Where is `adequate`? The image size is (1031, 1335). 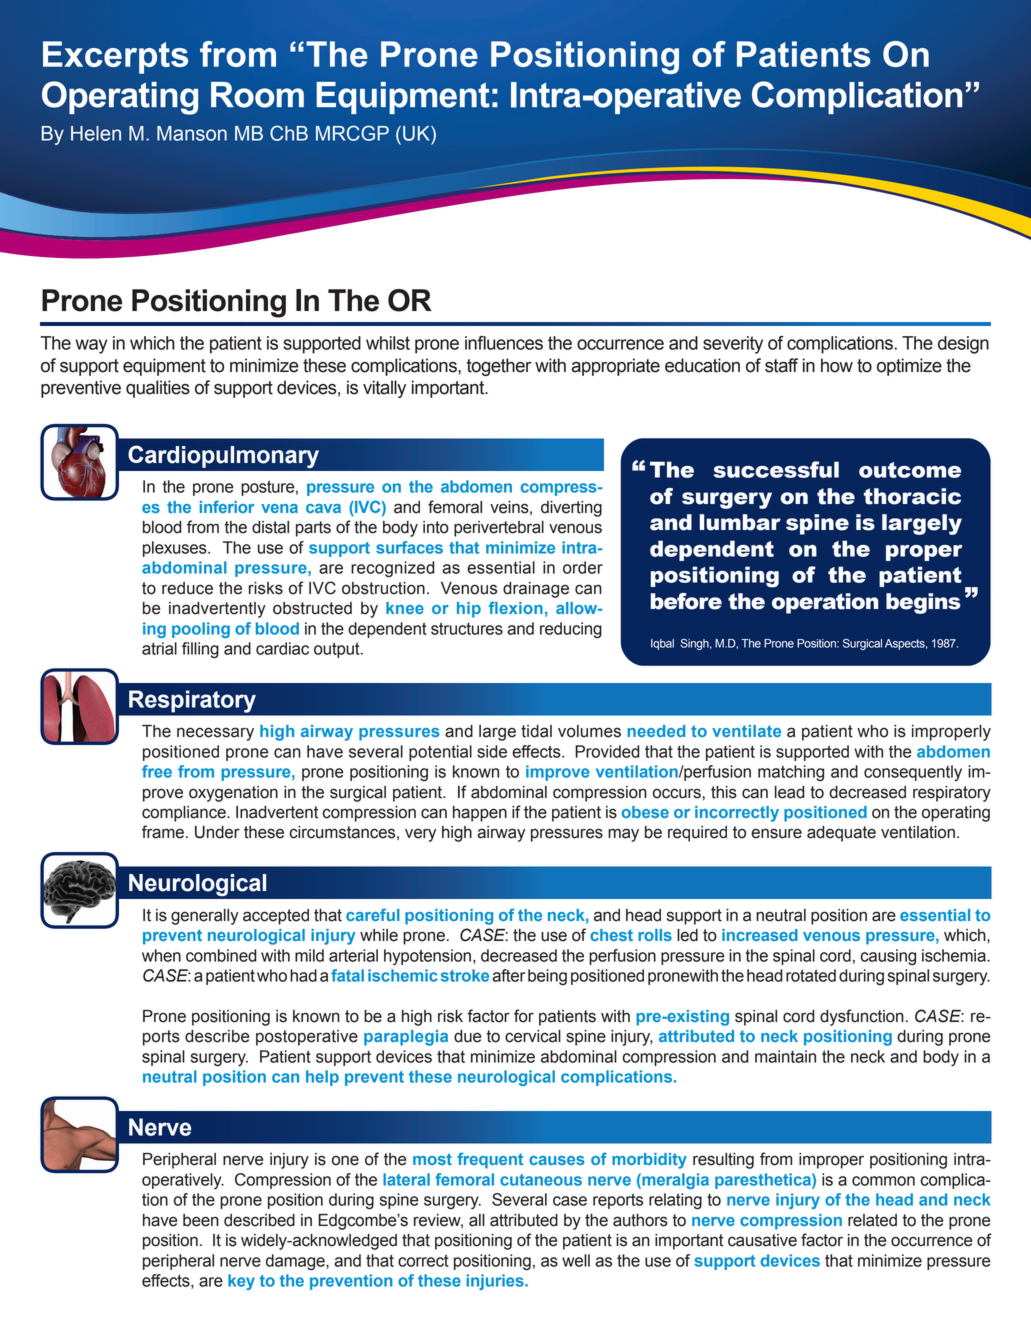
adequate is located at coordinates (841, 834).
